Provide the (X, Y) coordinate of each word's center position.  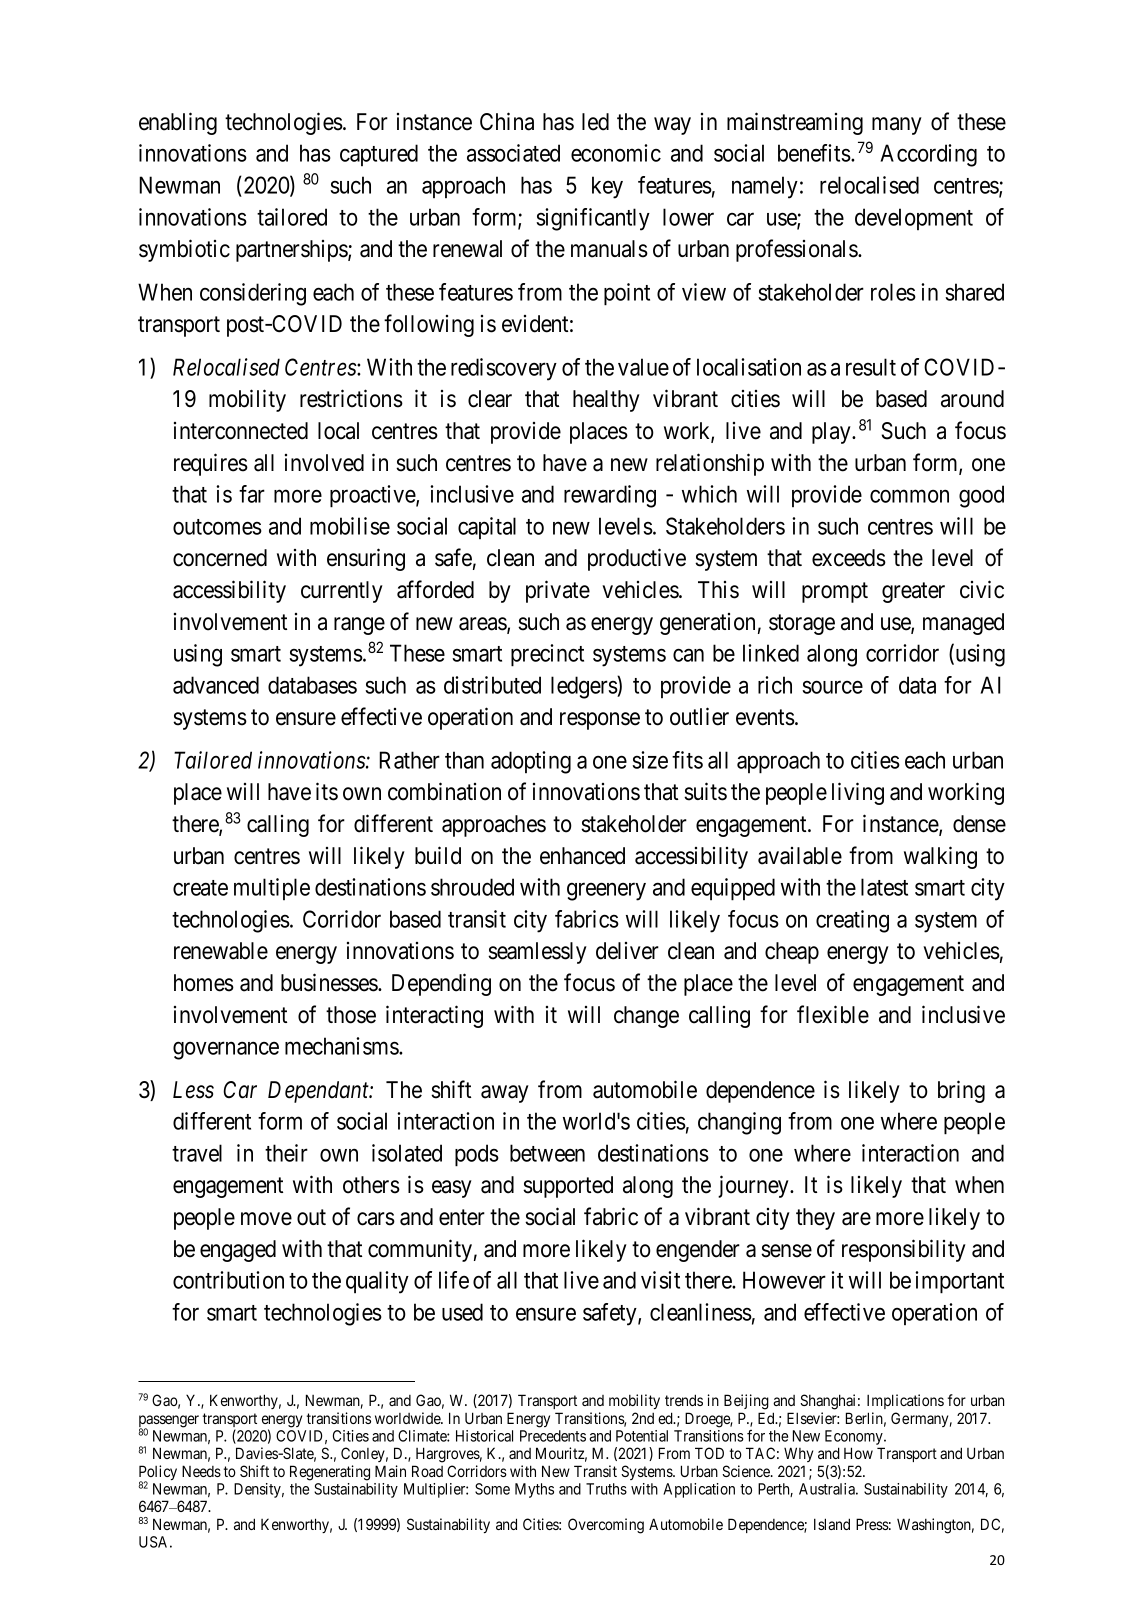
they (815, 1219)
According (928, 155)
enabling (178, 123)
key (607, 187)
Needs (201, 1471)
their (286, 1153)
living (858, 793)
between (547, 1153)
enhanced (582, 856)
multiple (272, 889)
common (909, 496)
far (252, 494)
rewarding (610, 496)
